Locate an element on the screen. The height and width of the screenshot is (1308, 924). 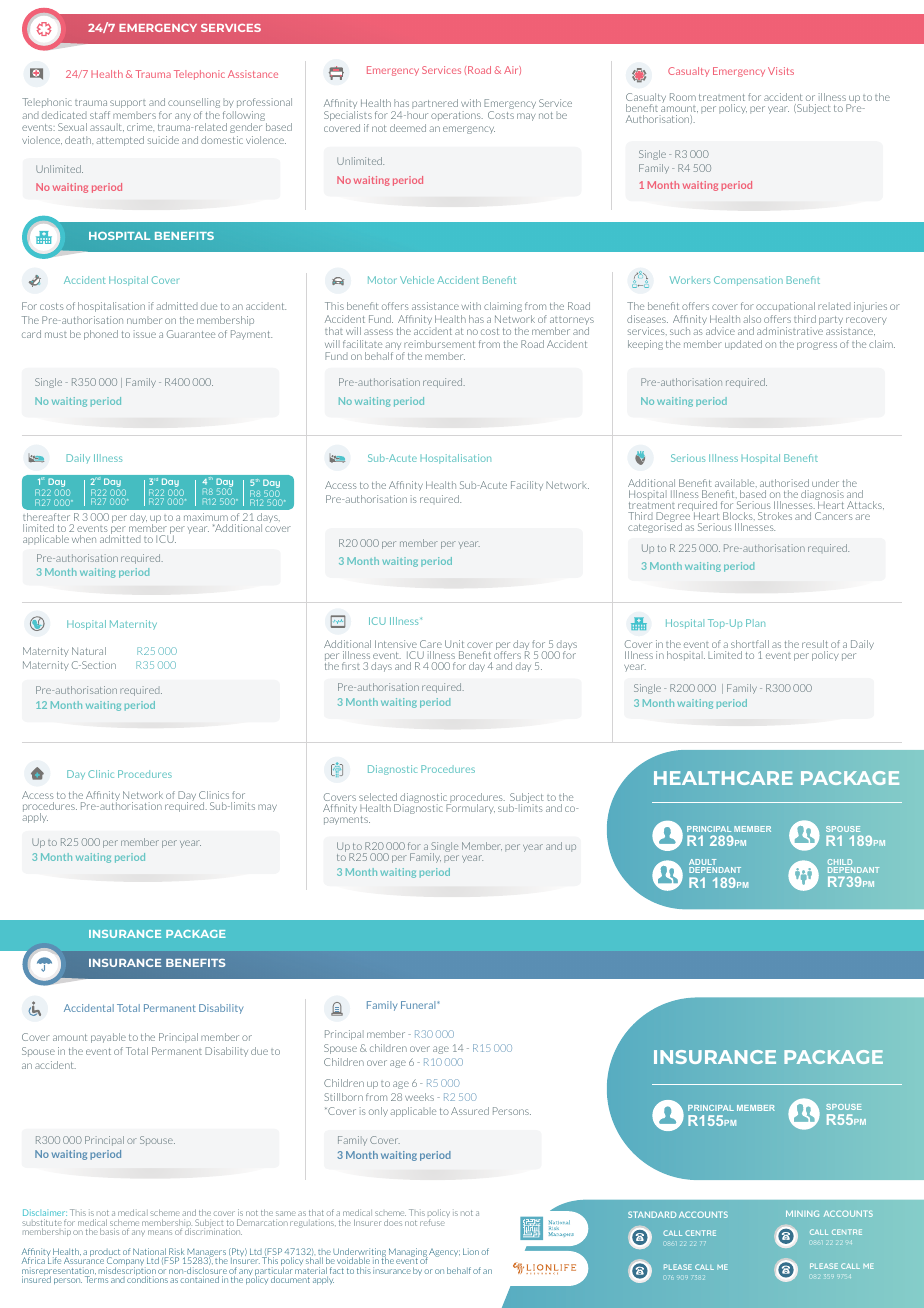
National is located at coordinates (150, 1253).
